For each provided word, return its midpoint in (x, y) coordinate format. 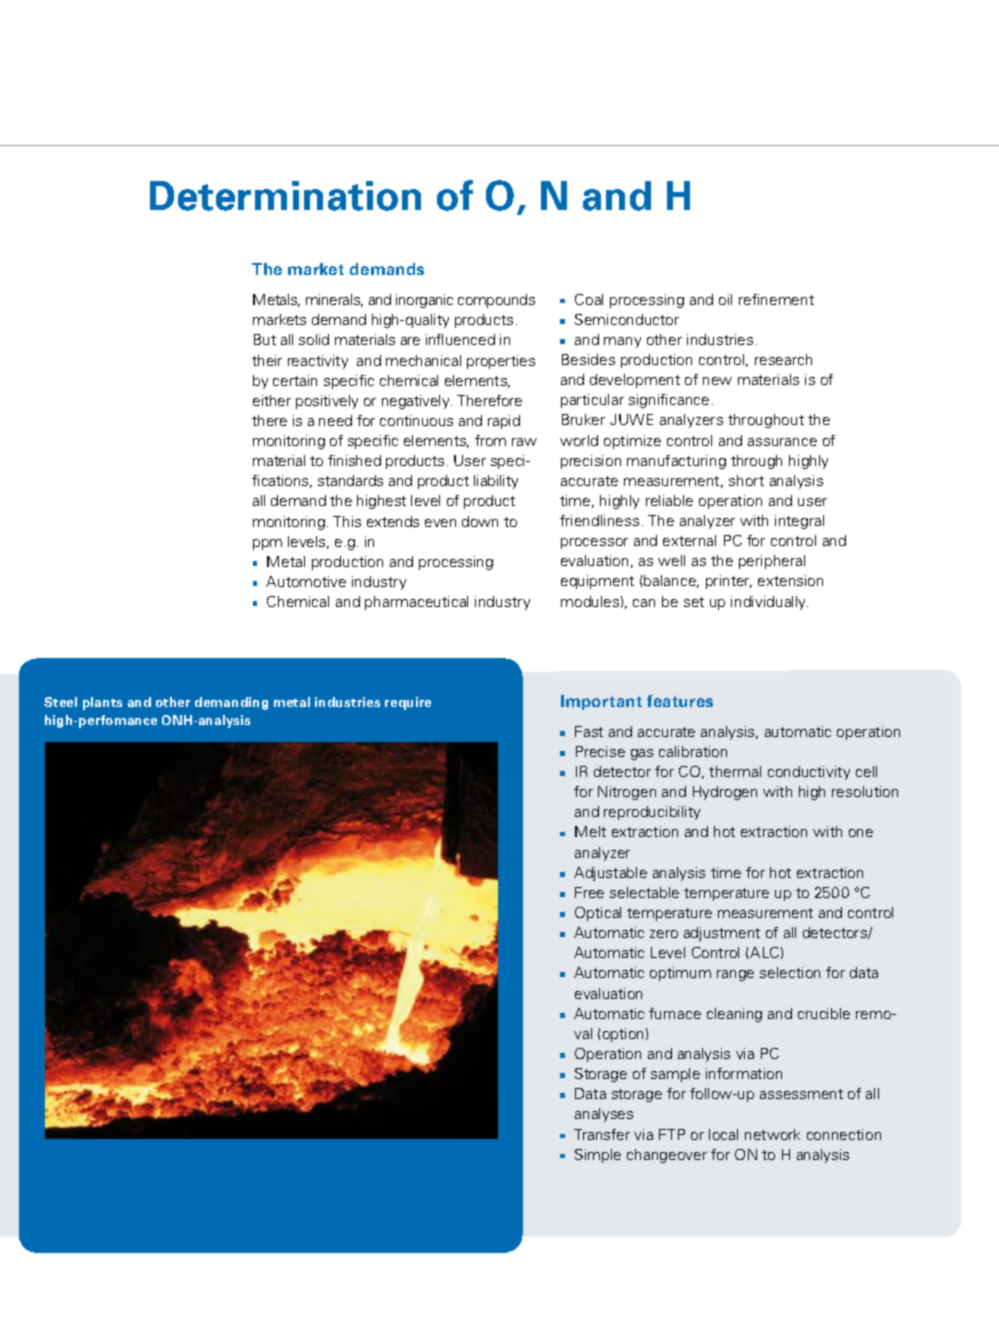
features (680, 701)
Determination (285, 196)
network (772, 1134)
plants (102, 703)
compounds (496, 301)
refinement (776, 299)
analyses (604, 1115)
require (408, 703)
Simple (598, 1156)
